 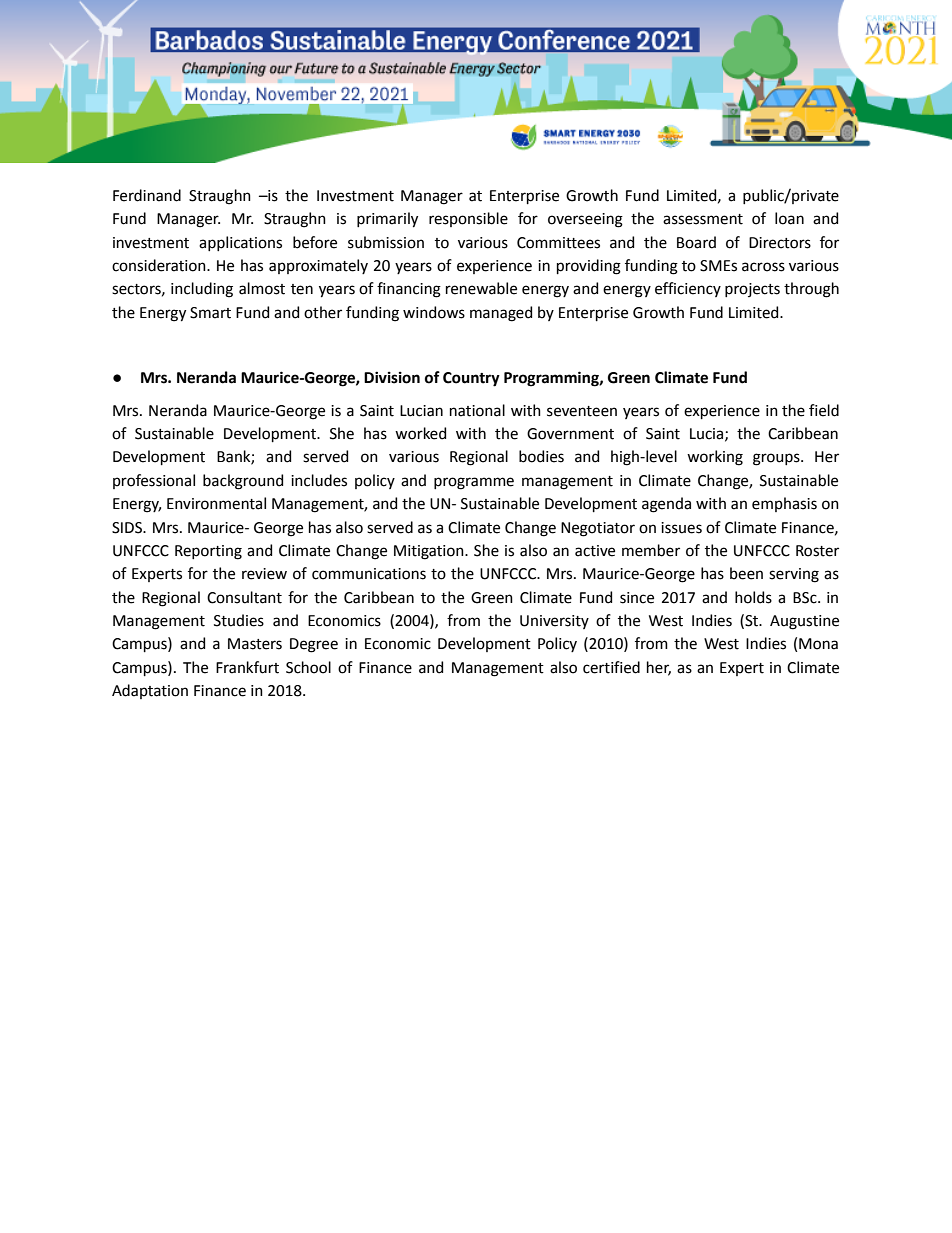 I want to click on Mona, so click(x=818, y=644).
